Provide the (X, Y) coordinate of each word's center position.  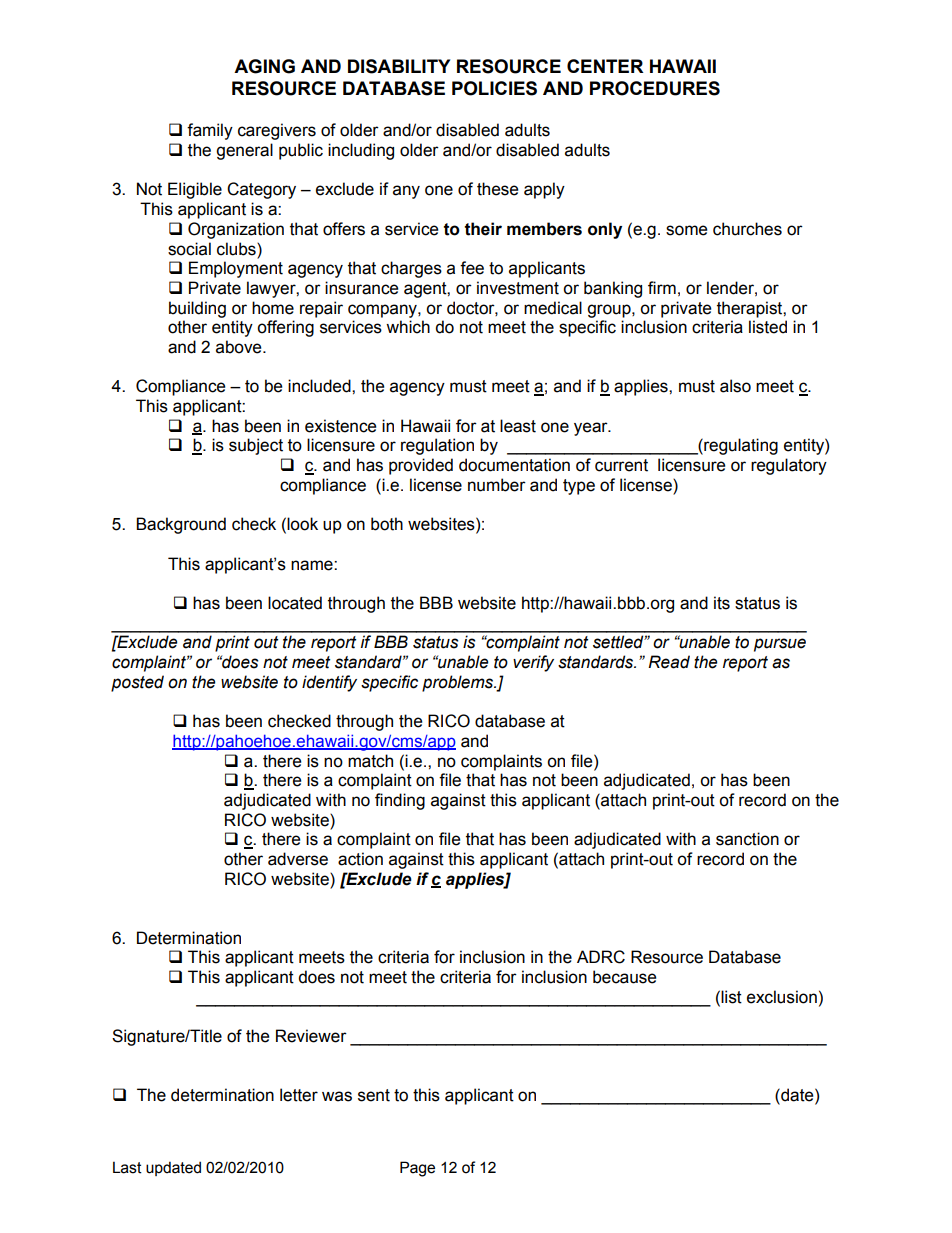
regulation (437, 446)
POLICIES (494, 88)
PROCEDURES (655, 88)
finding (400, 801)
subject (256, 446)
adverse (298, 859)
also (735, 386)
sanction (747, 839)
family (210, 131)
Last (127, 1167)
